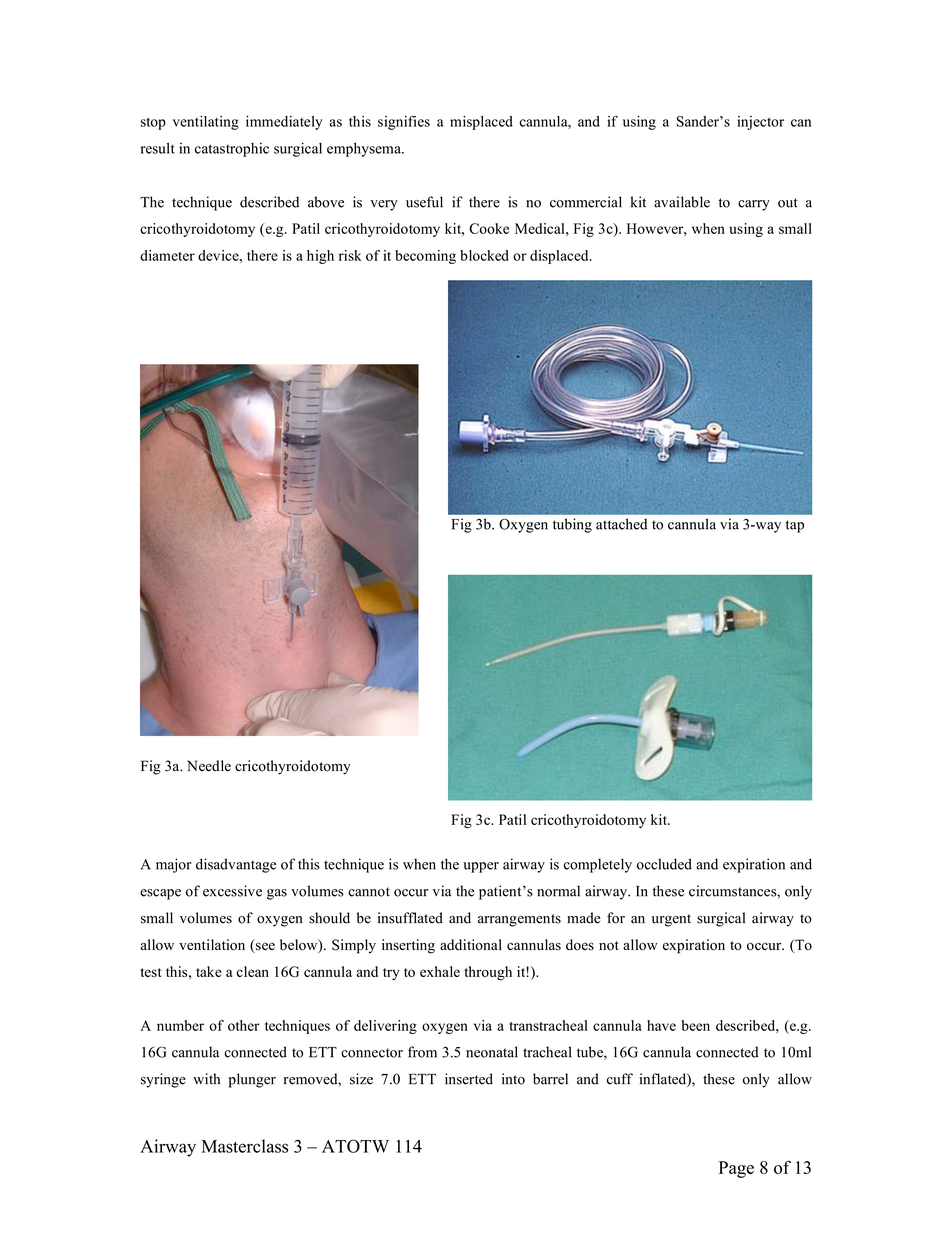  I want to click on inserted, so click(469, 1079).
